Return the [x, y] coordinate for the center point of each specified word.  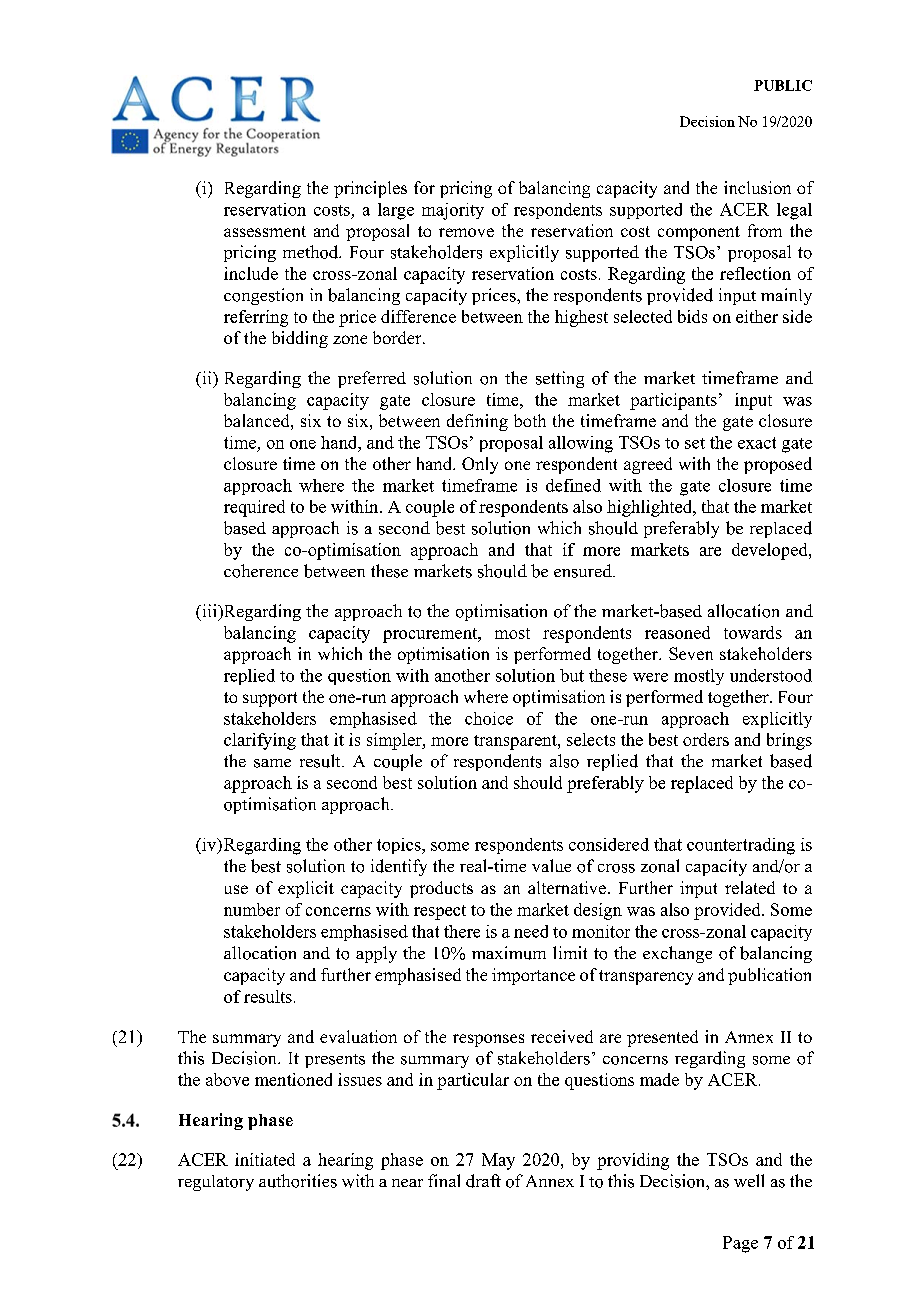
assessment [265, 231]
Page [740, 1244]
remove [466, 232]
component [699, 233]
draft [483, 1181]
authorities [298, 1181]
